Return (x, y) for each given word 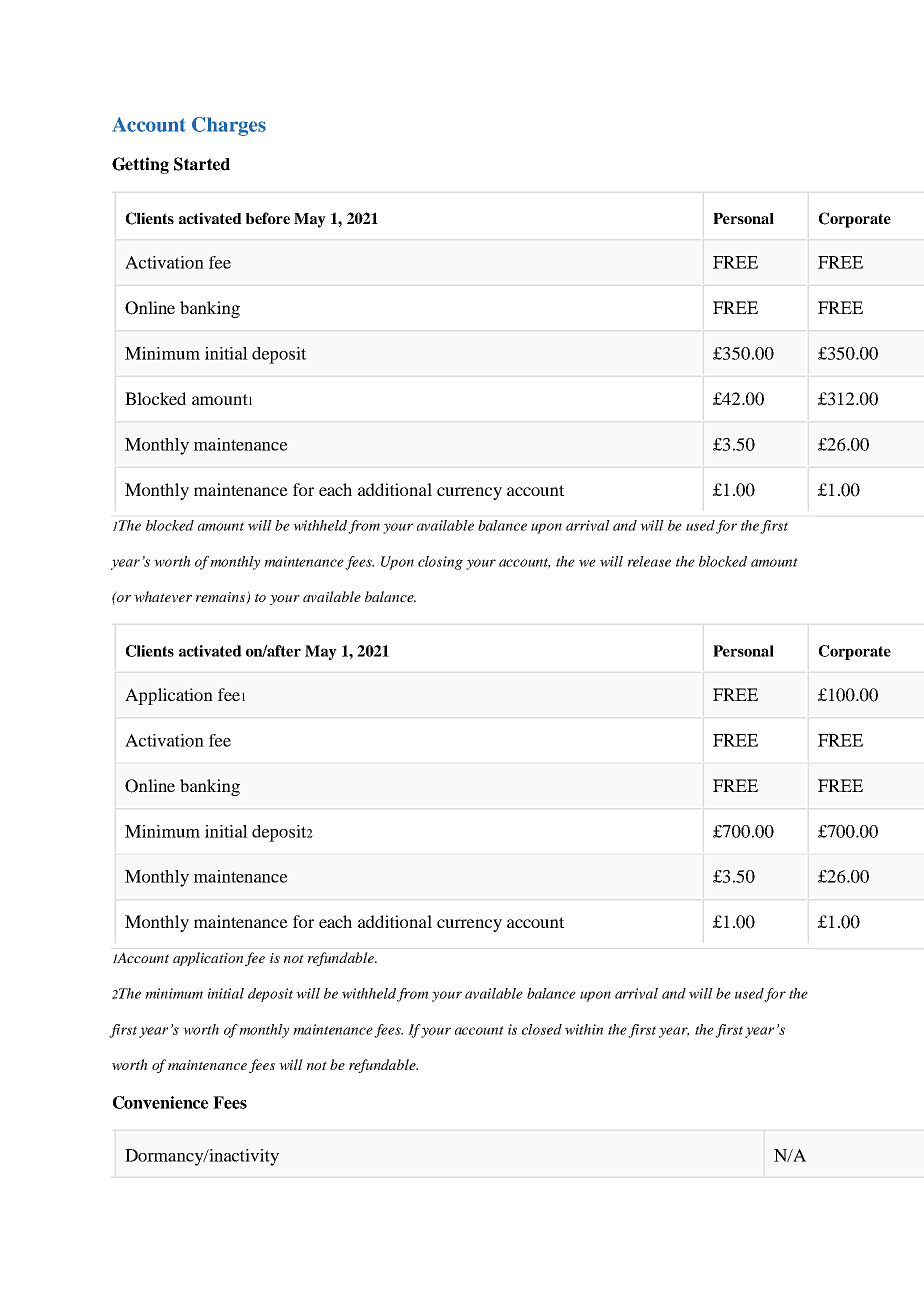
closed (542, 1029)
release (649, 561)
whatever (163, 597)
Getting (140, 165)
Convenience (160, 1102)
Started (202, 164)
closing (440, 563)
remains (221, 598)
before (268, 218)
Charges (229, 126)
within (584, 1029)
